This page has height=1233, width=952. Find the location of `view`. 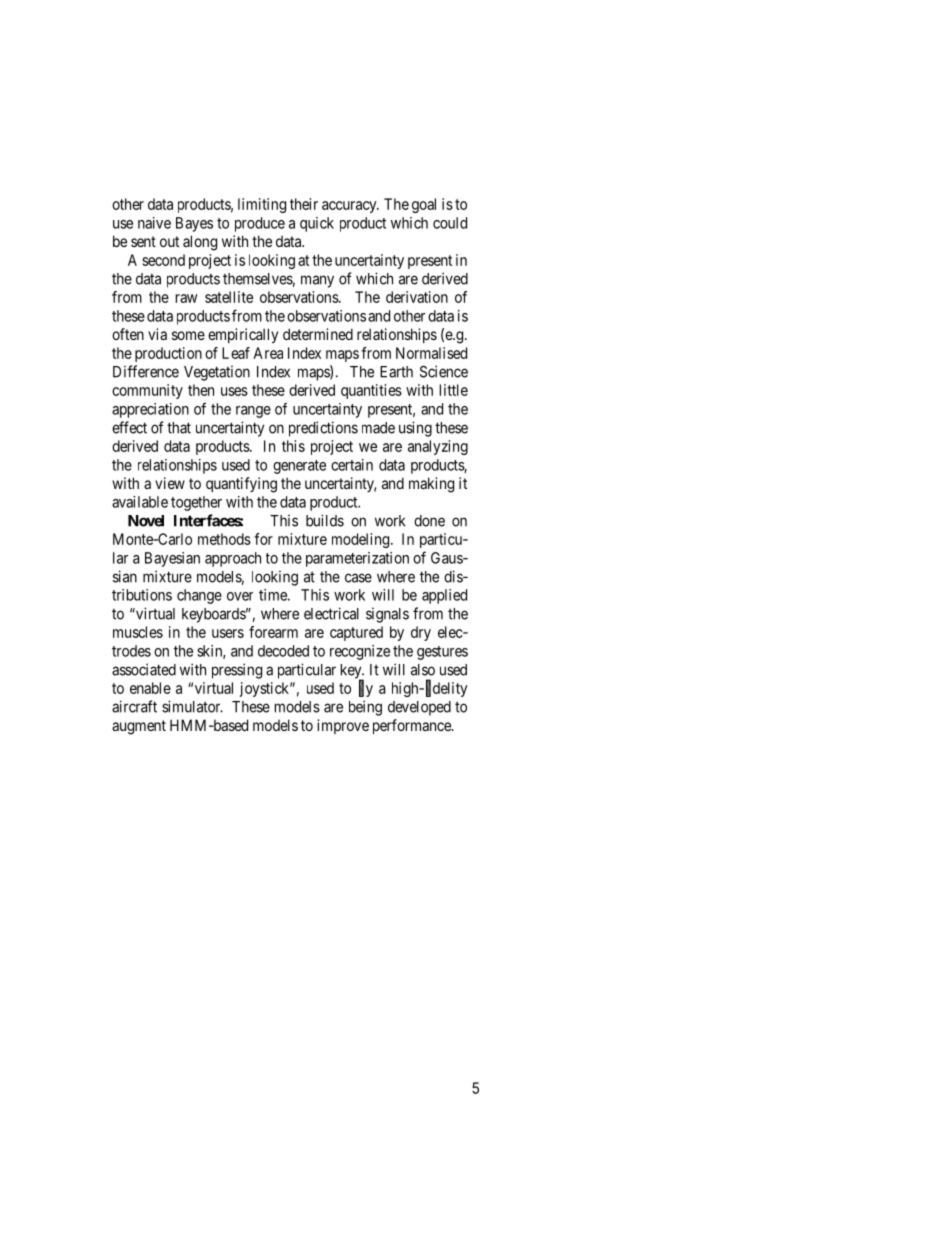

view is located at coordinates (170, 483).
